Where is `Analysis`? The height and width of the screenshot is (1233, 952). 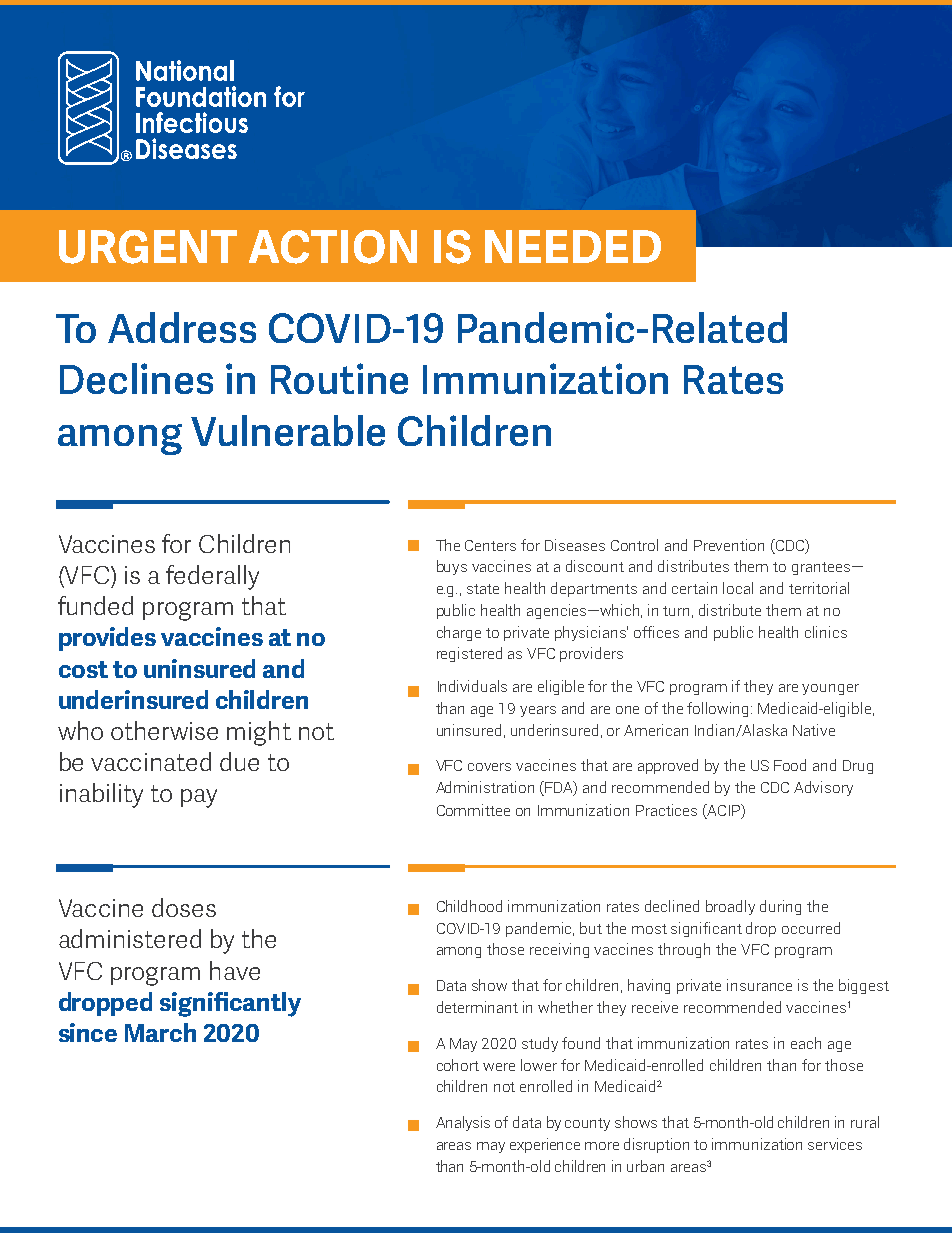
Analysis is located at coordinates (463, 1123).
